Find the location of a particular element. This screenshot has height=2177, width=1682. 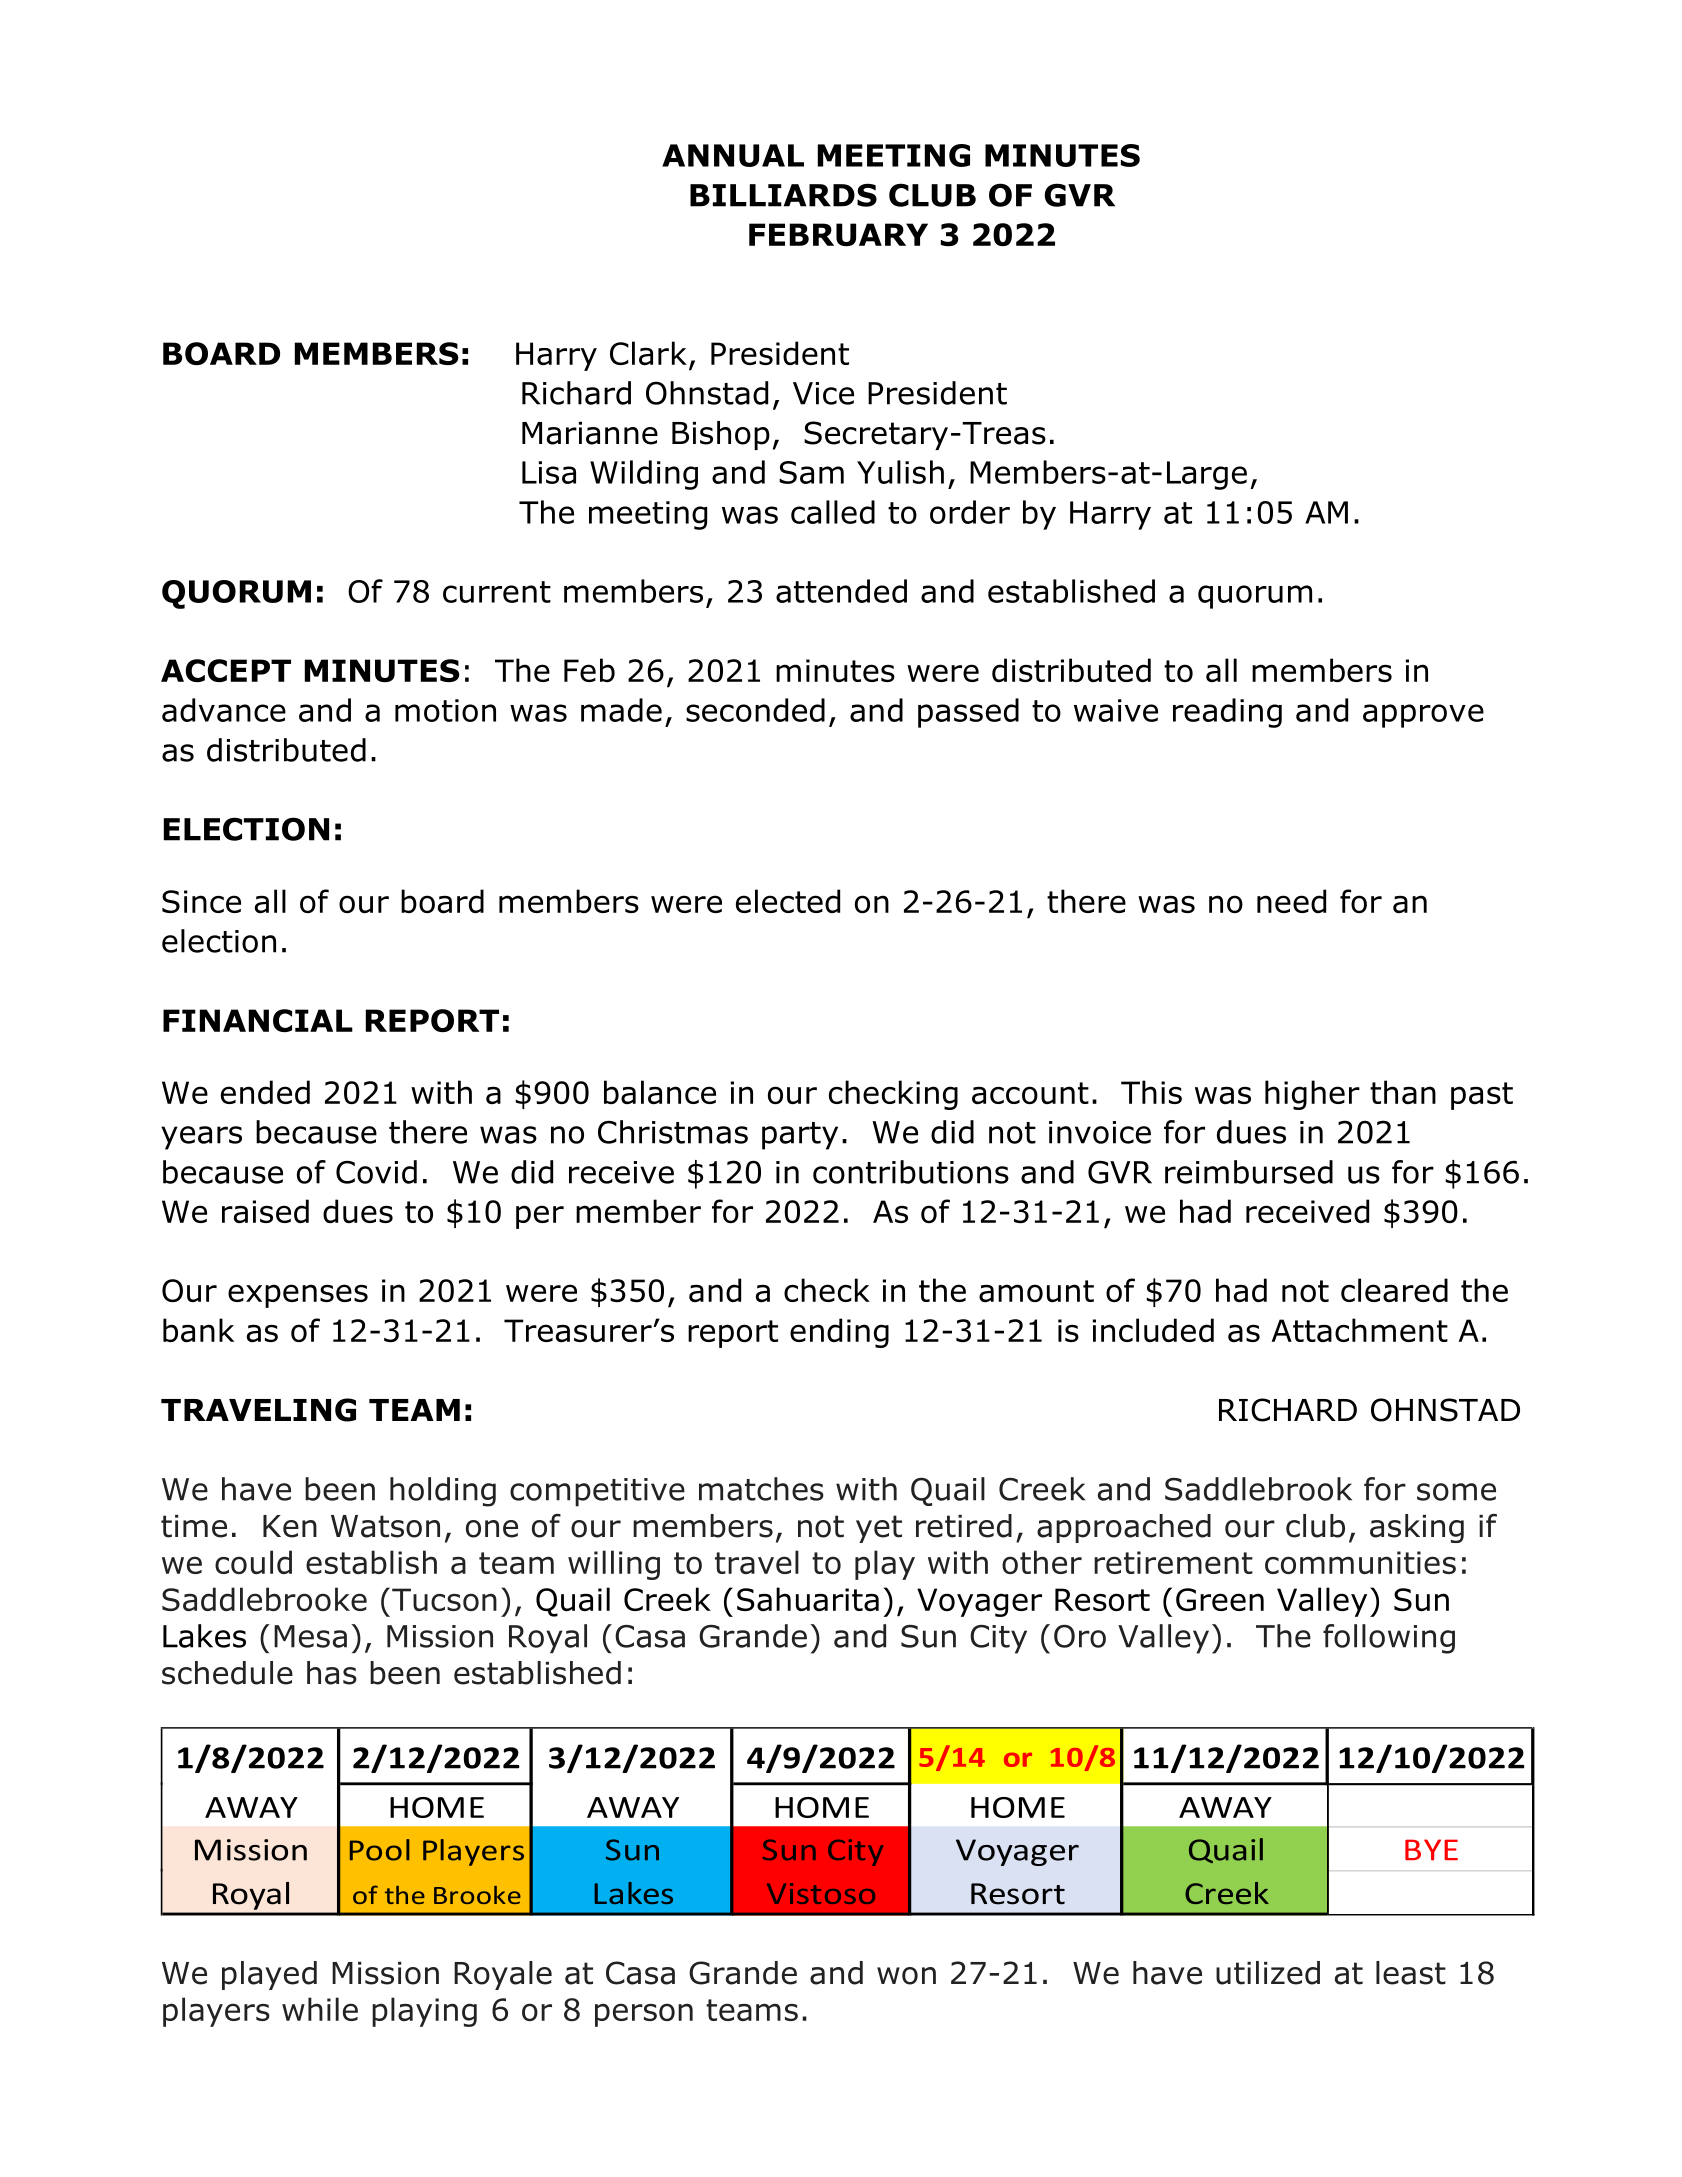

ending is located at coordinates (839, 1333).
